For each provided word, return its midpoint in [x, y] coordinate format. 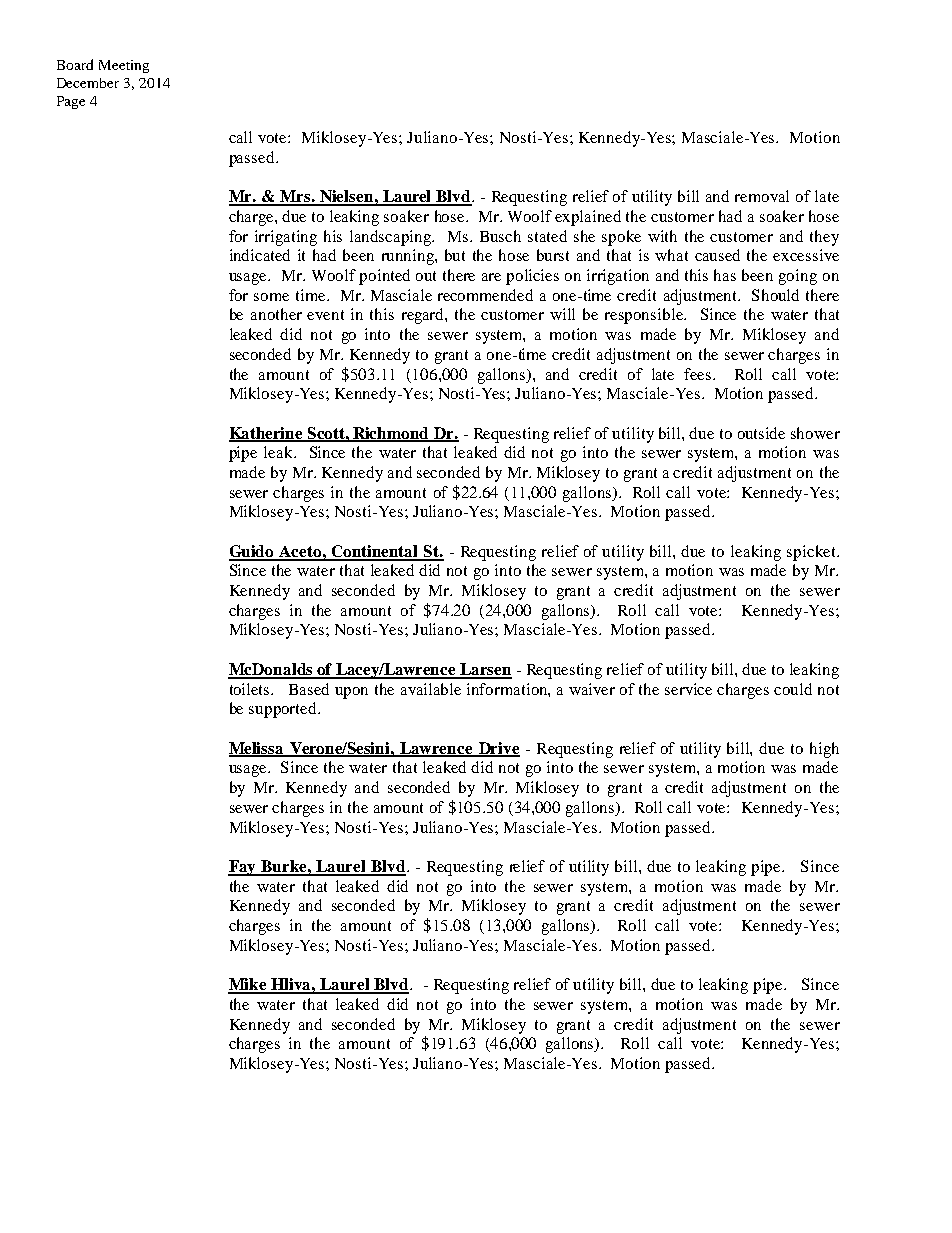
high [824, 750]
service [688, 689]
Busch [500, 236]
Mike [248, 985]
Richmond [391, 434]
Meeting [124, 66]
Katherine [267, 434]
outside [761, 433]
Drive [498, 749]
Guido [253, 552]
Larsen [485, 670]
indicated [260, 255]
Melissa [257, 749]
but [455, 255]
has [725, 275]
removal [762, 196]
